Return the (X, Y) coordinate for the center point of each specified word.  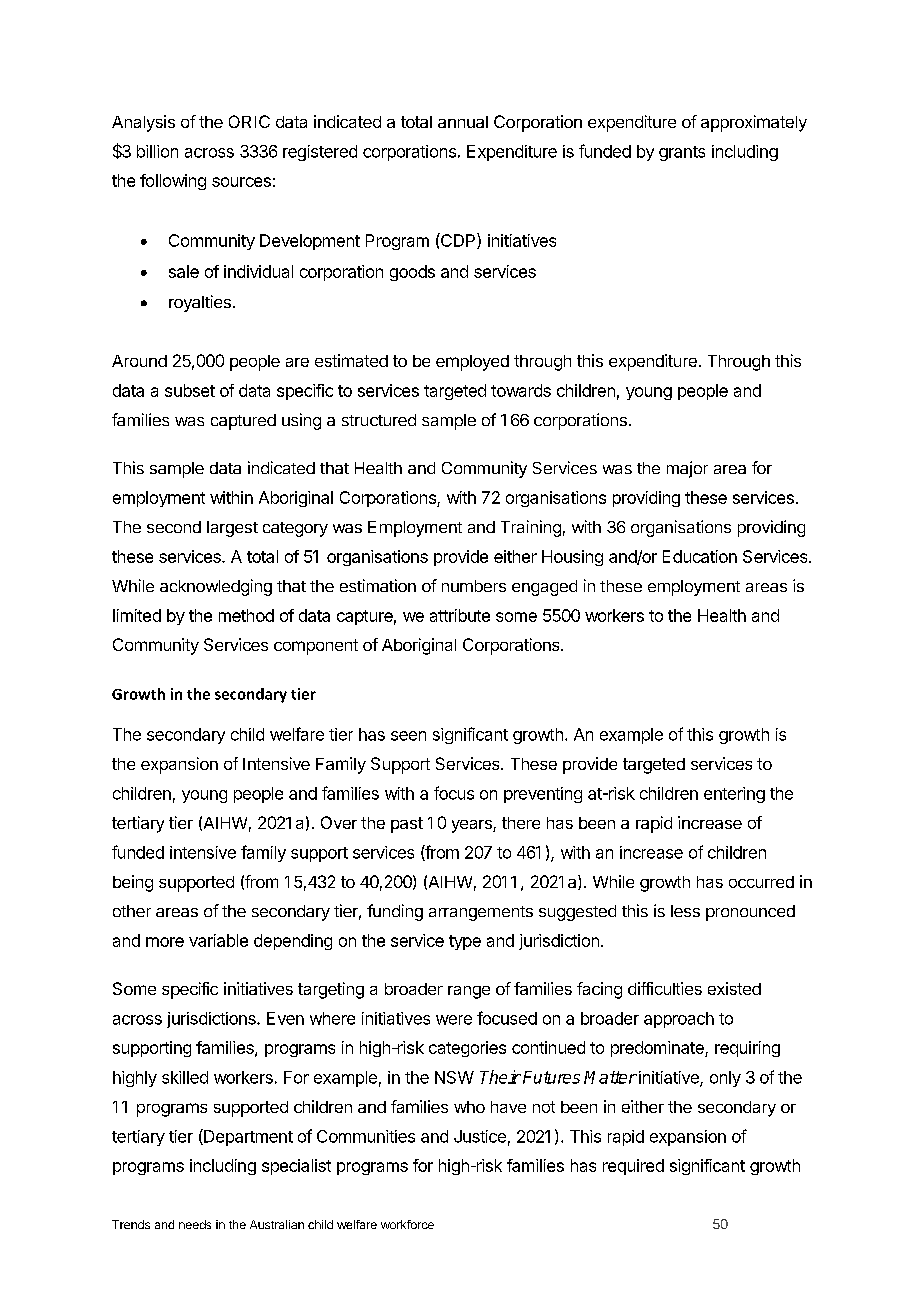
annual (463, 122)
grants (682, 153)
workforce (407, 1224)
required (633, 1167)
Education (700, 556)
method (246, 615)
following (173, 182)
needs (195, 1224)
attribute (460, 615)
